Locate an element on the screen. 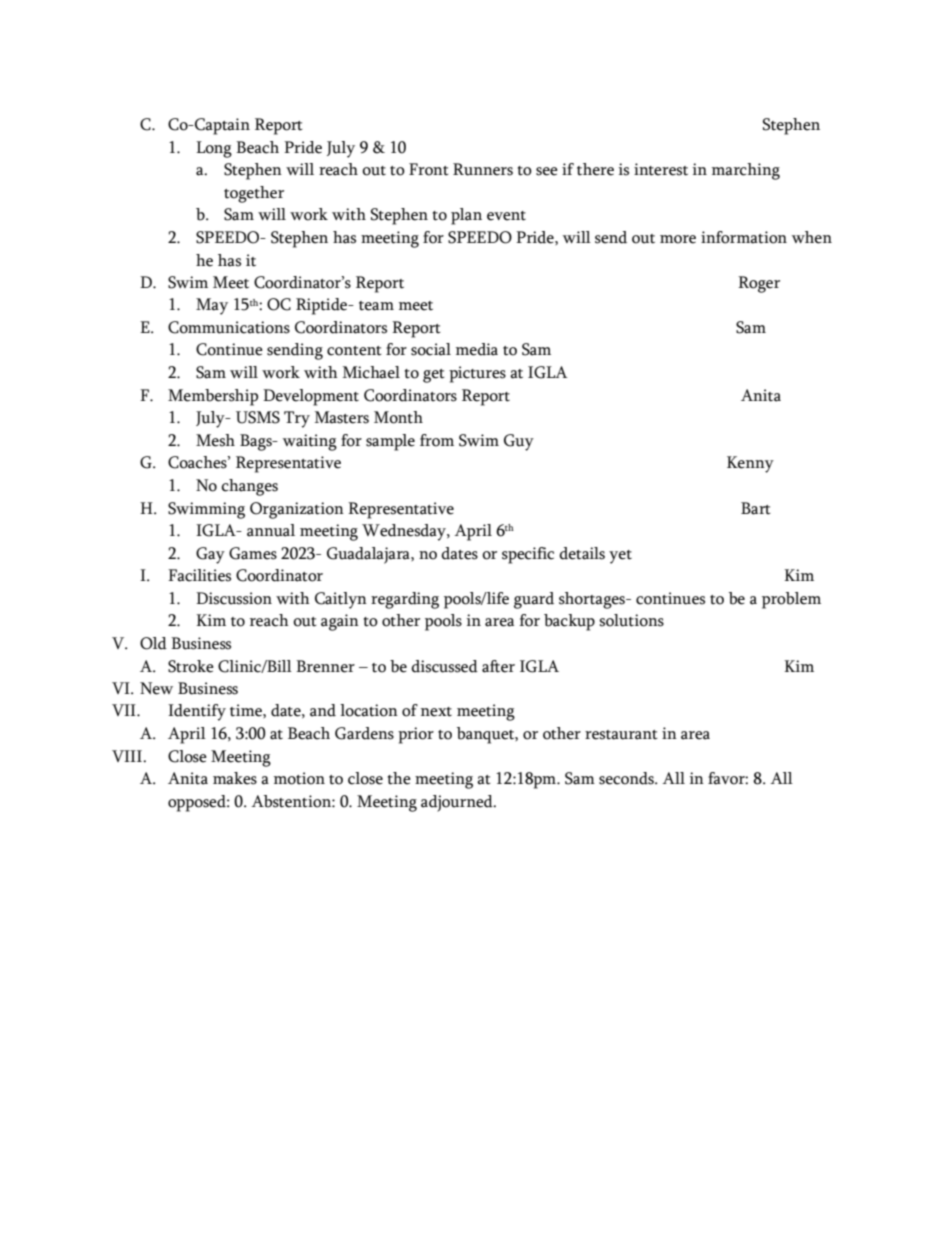  media is located at coordinates (477, 349).
